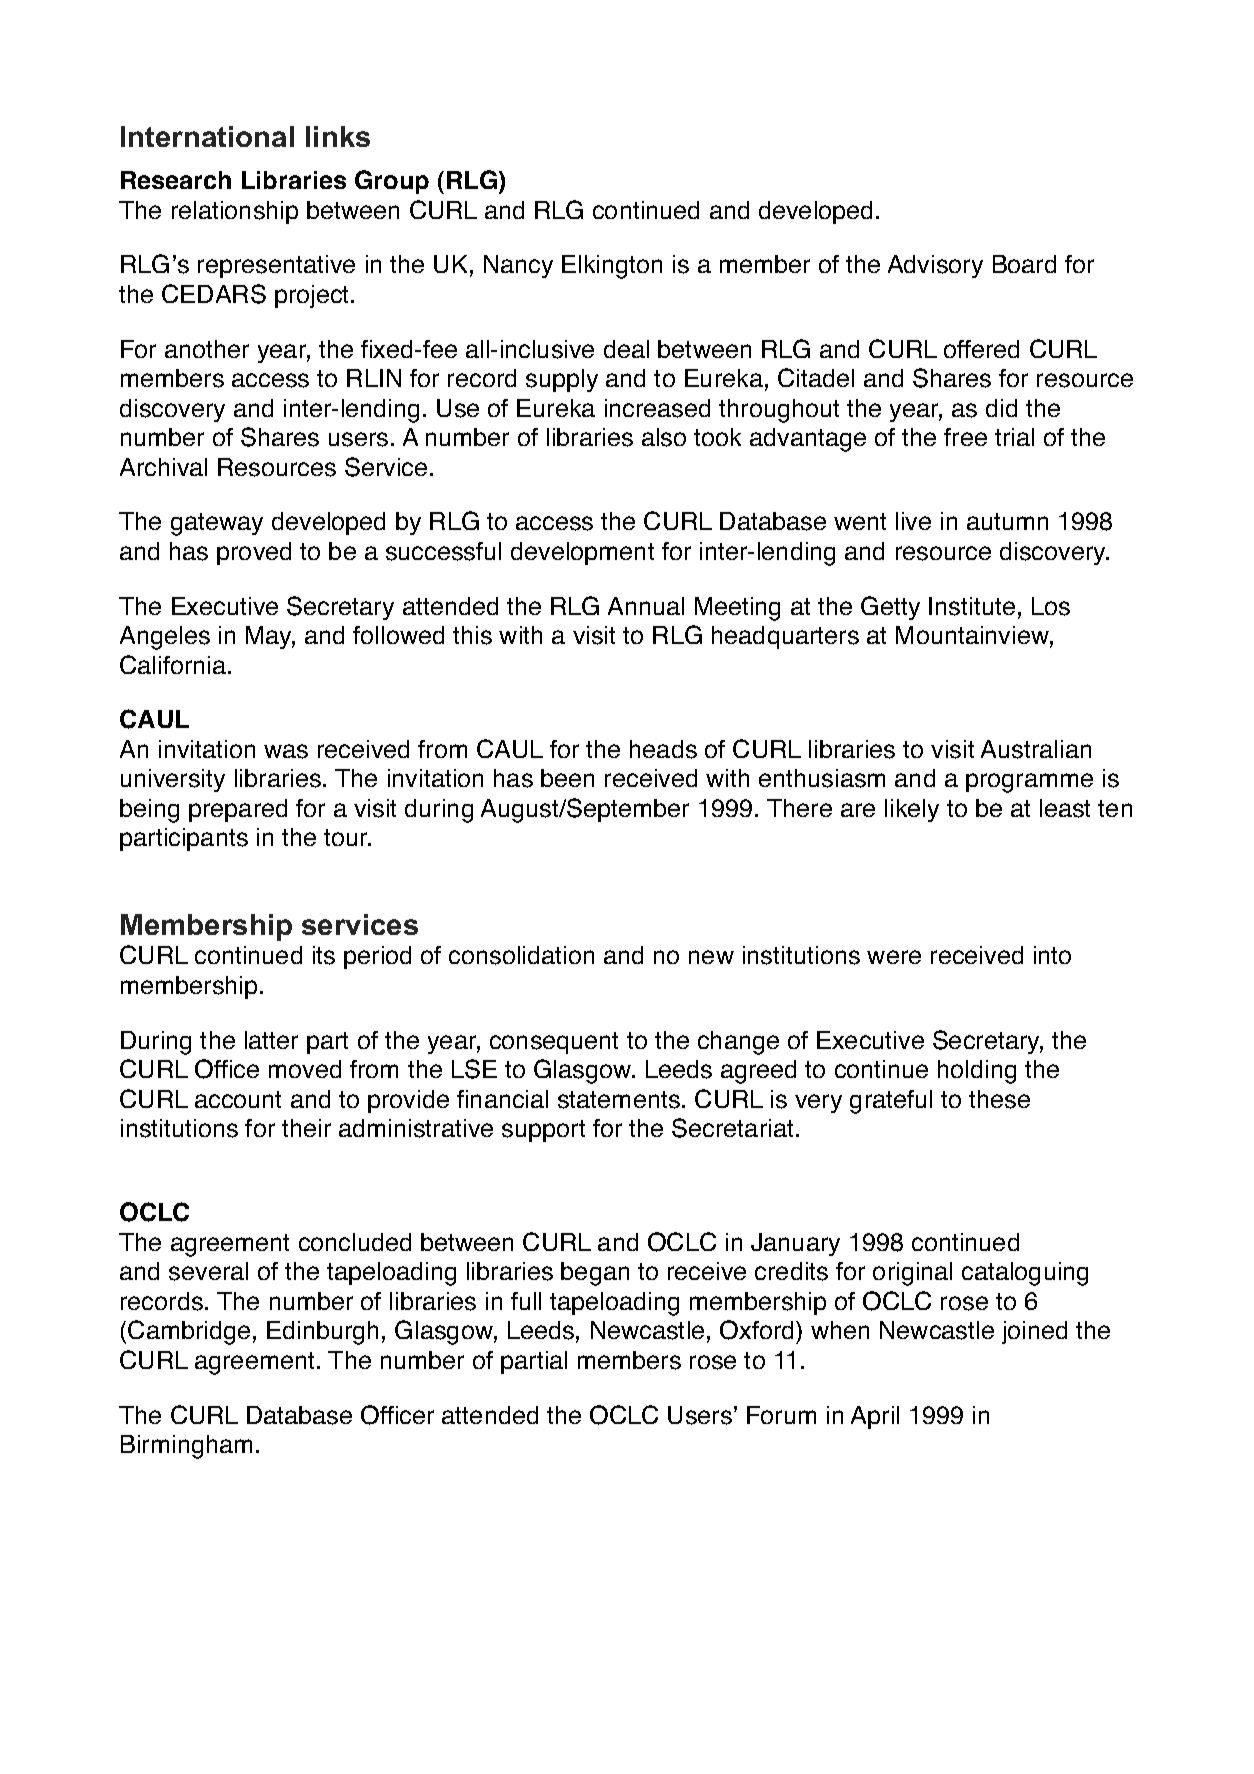  I want to click on these, so click(999, 1099).
